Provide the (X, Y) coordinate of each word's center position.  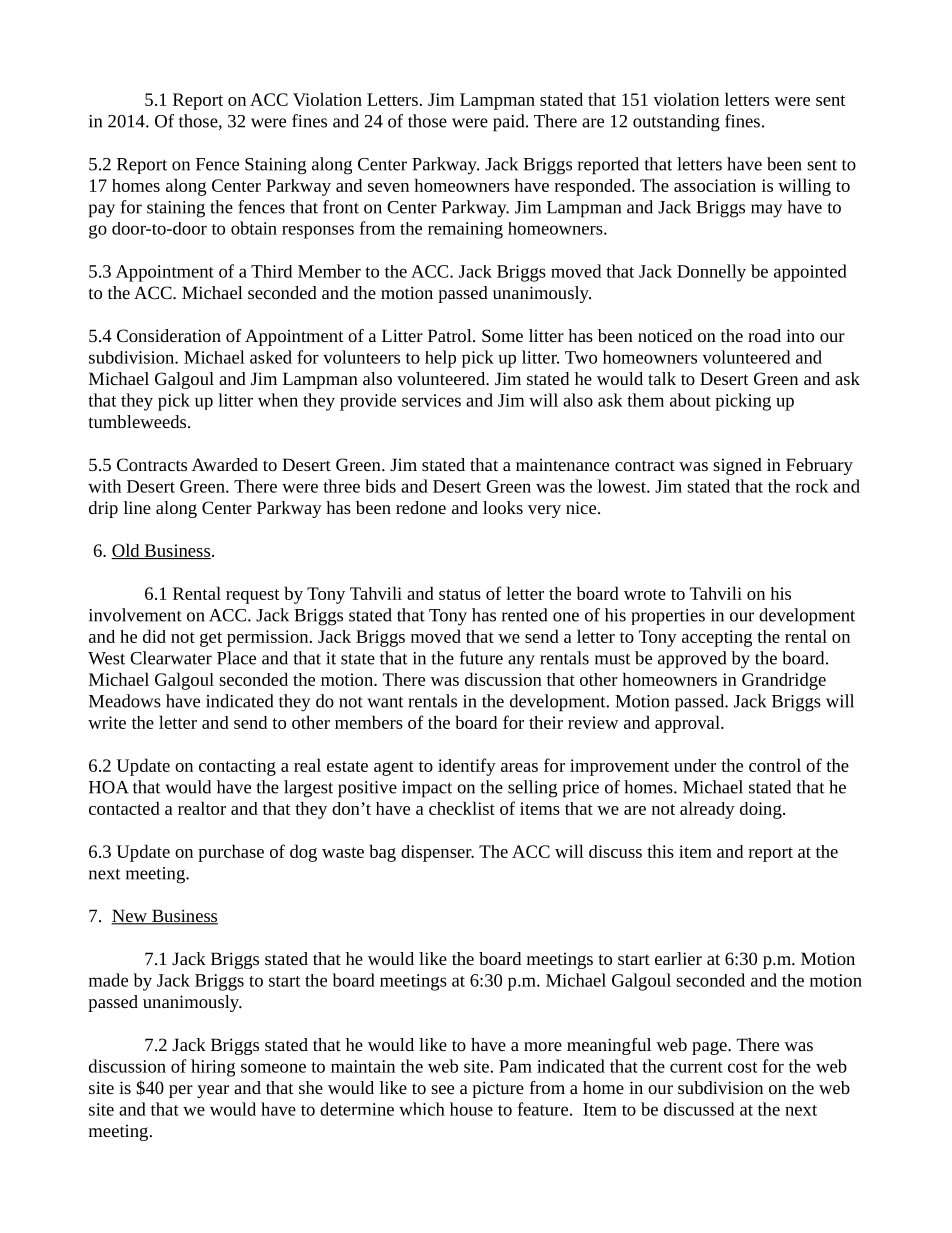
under (695, 765)
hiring (213, 1068)
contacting (237, 767)
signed (737, 466)
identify (467, 767)
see (442, 1089)
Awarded (225, 464)
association (715, 185)
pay (102, 211)
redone (421, 507)
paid (510, 123)
